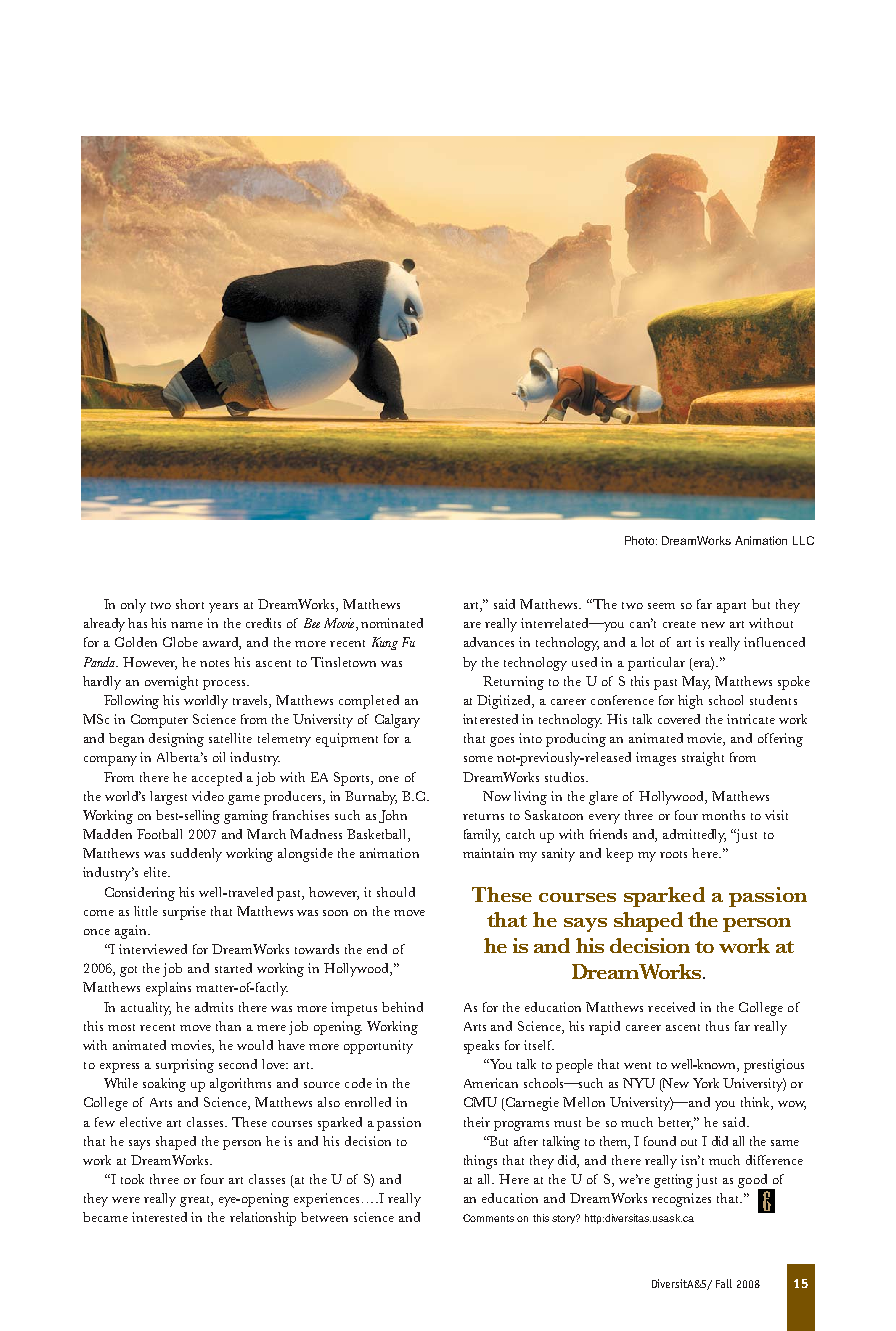 Image resolution: width=896 pixels, height=1331 pixels. What do you see at coordinates (731, 607) in the screenshot?
I see `apart` at bounding box center [731, 607].
